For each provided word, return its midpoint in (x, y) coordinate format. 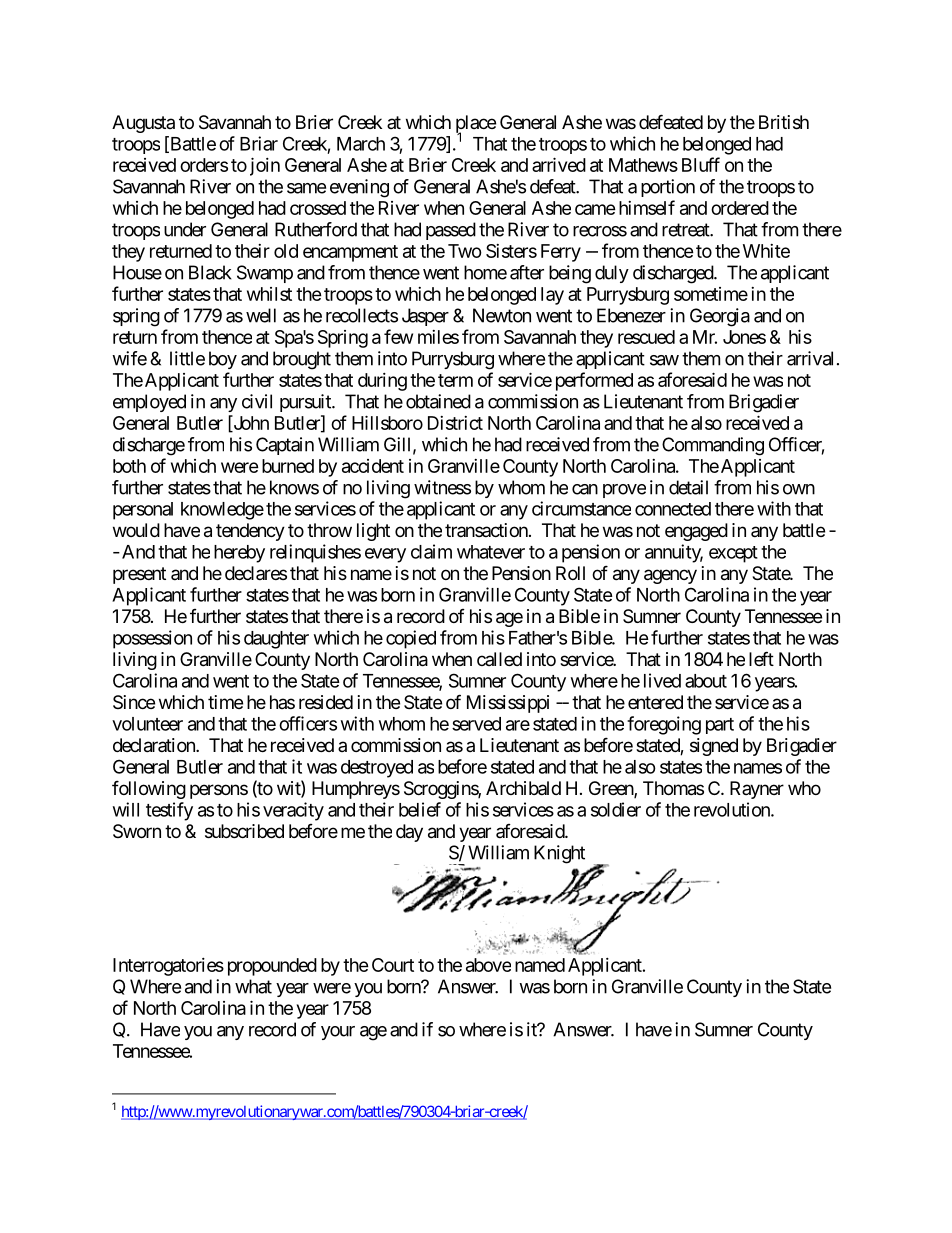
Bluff (701, 164)
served (476, 724)
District (455, 423)
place (476, 125)
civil (257, 401)
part (720, 726)
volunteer (147, 724)
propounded (272, 967)
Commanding (713, 446)
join (265, 166)
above (488, 965)
